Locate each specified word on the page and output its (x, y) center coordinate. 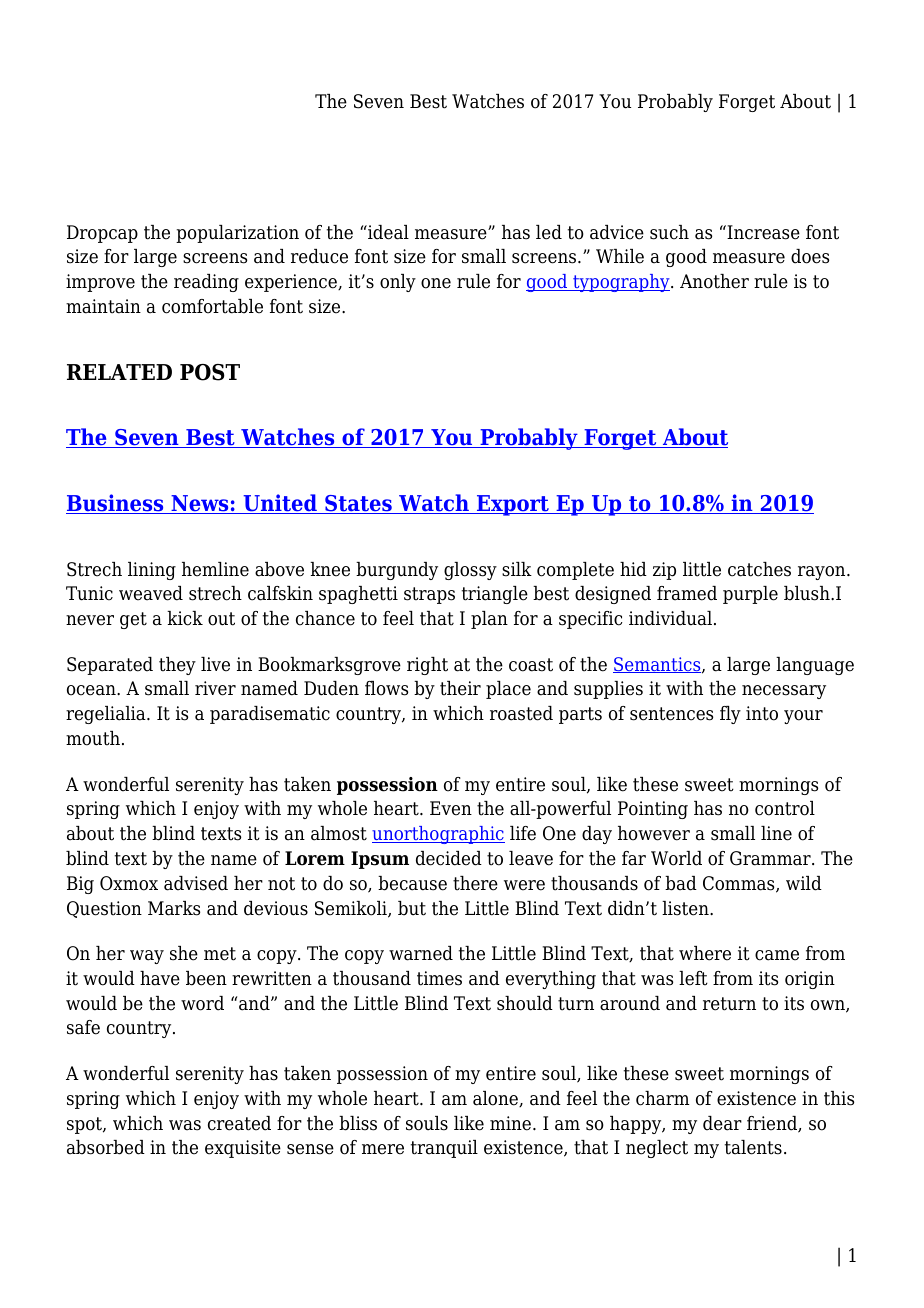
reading (206, 283)
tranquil (444, 1149)
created (239, 1123)
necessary (784, 692)
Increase (762, 232)
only (398, 283)
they (177, 666)
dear (722, 1123)
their (460, 688)
